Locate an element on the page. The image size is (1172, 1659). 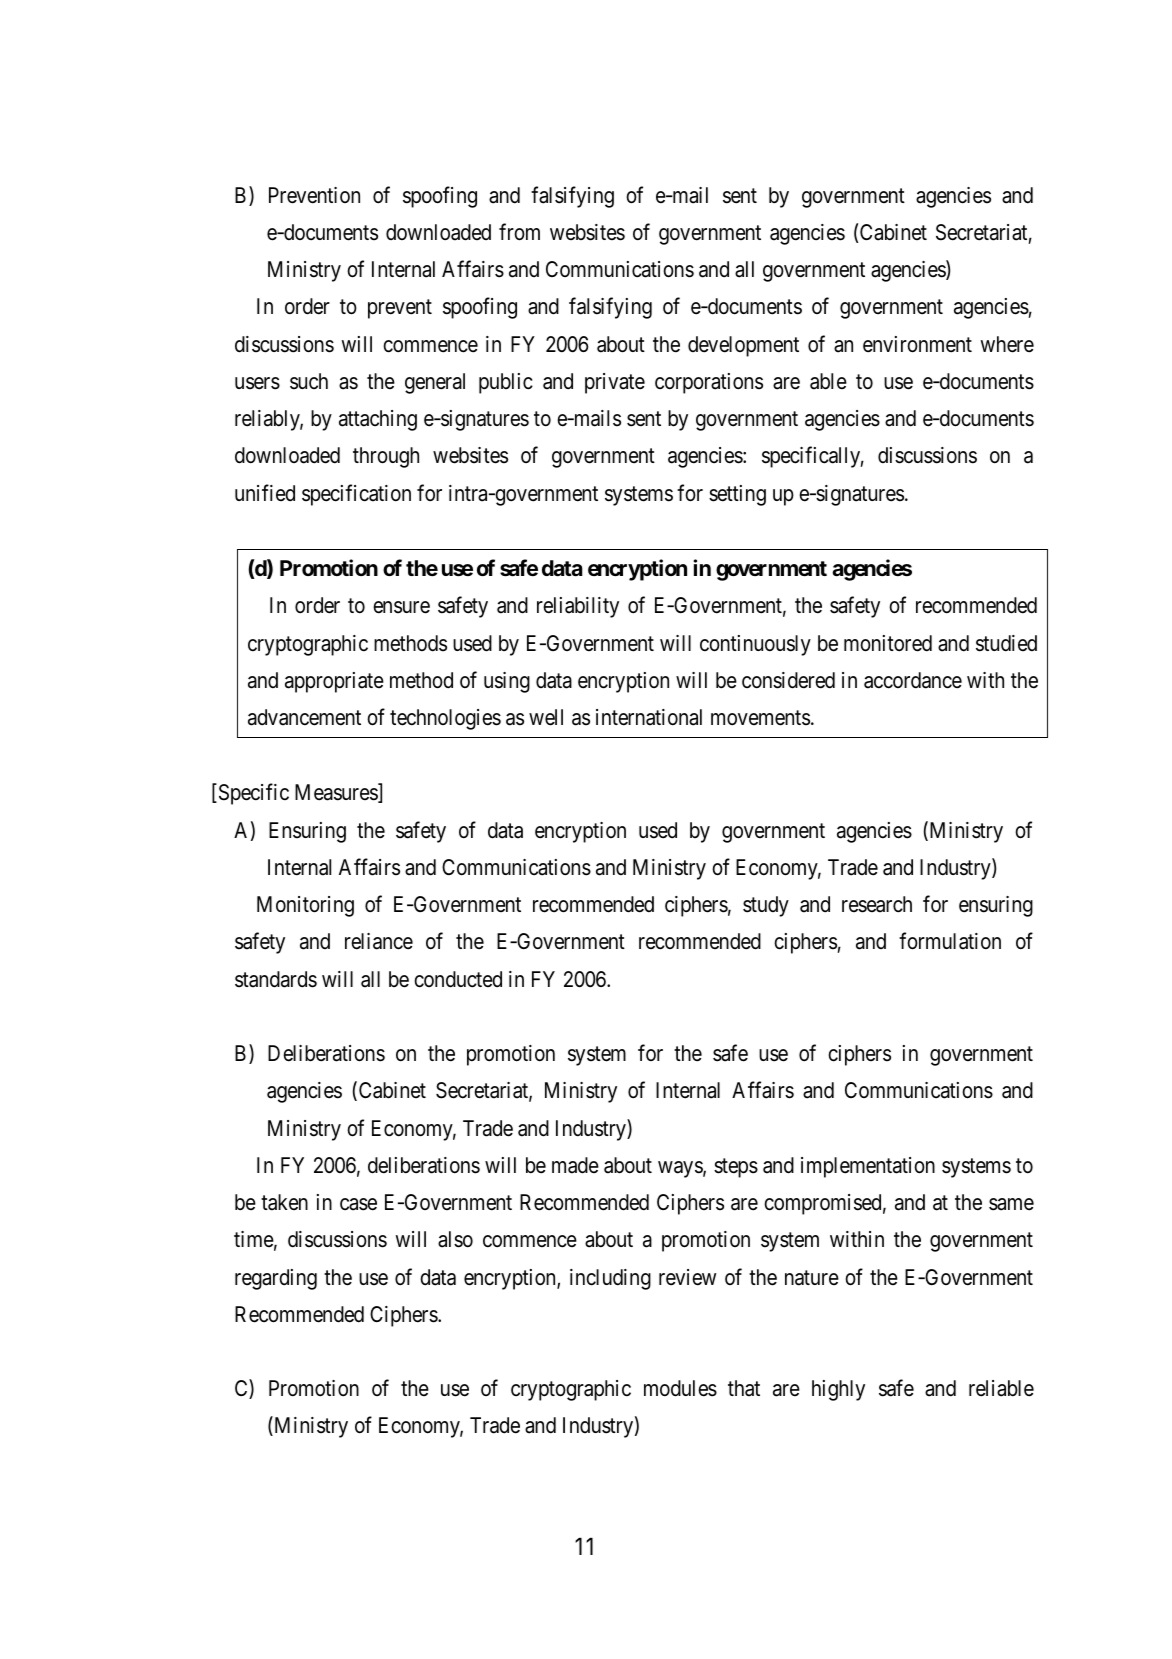
environment is located at coordinates (917, 344).
